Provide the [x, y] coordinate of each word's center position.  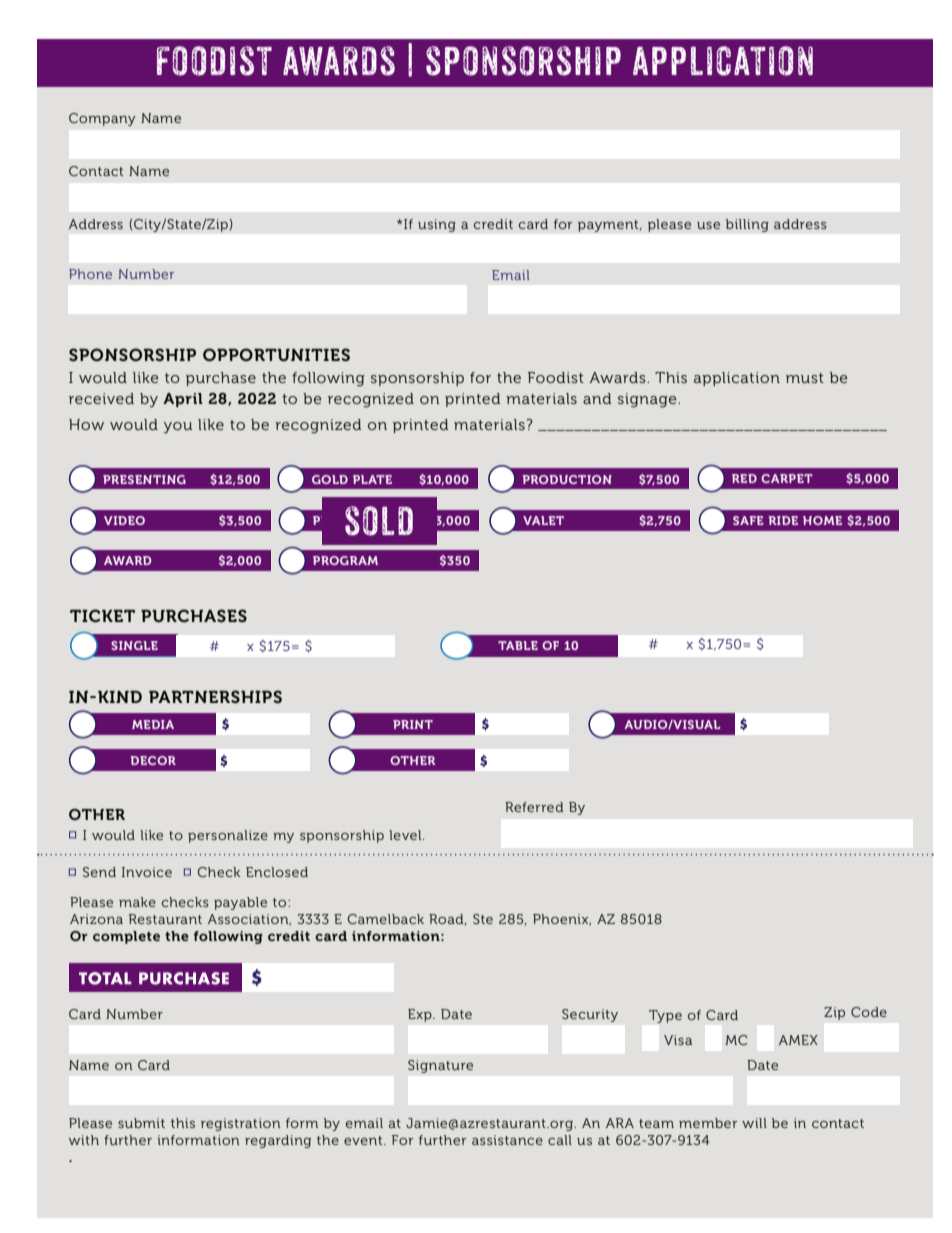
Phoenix [562, 920]
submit [141, 1123]
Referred [534, 807]
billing [747, 225]
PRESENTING [144, 479]
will [754, 1123]
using [437, 225]
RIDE [783, 520]
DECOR [153, 760]
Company [102, 119]
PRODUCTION [567, 479]
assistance [507, 1140]
